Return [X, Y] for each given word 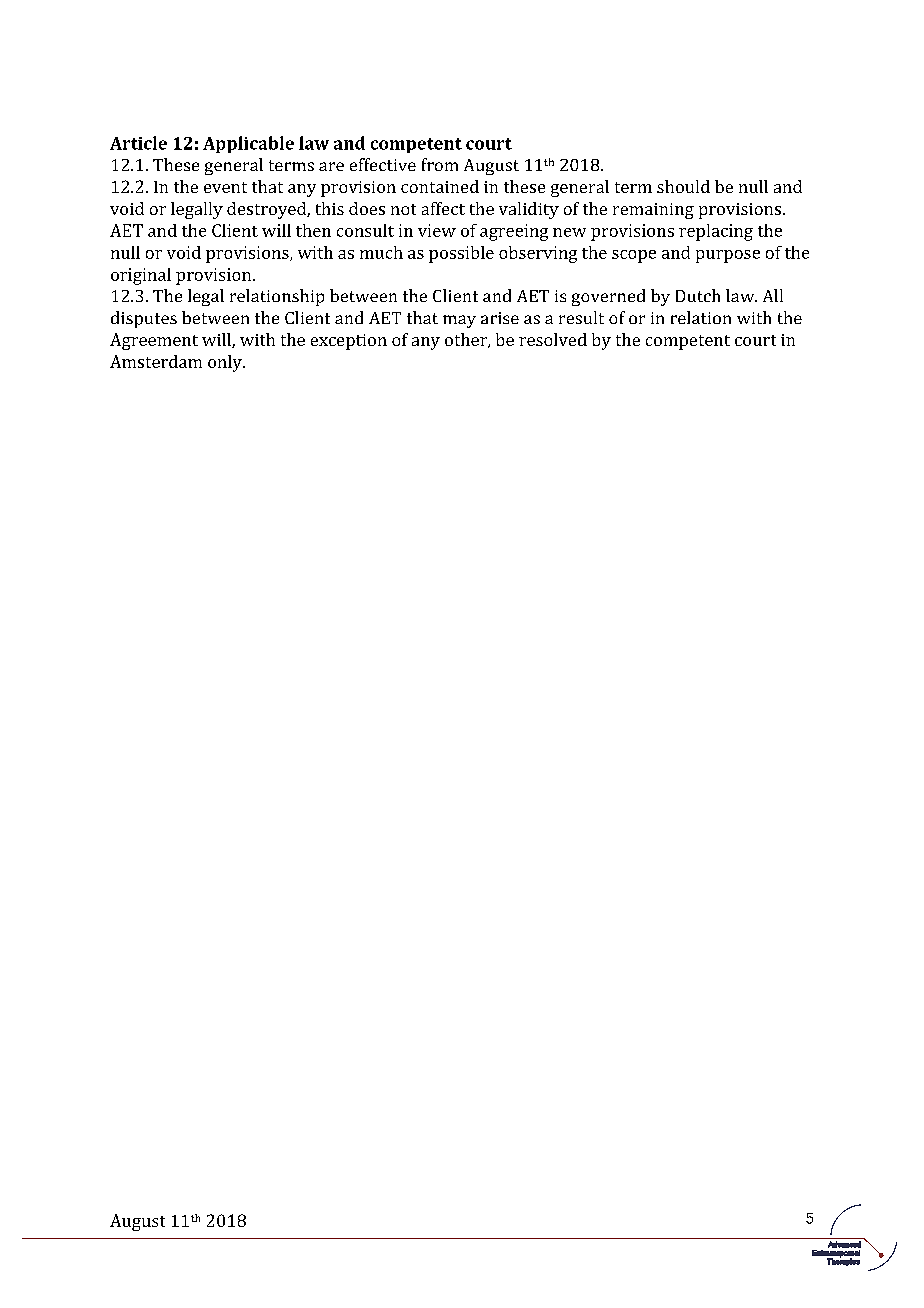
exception [349, 342]
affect [443, 208]
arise [500, 318]
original [141, 276]
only [226, 363]
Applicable [248, 144]
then [313, 230]
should [683, 186]
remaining [653, 211]
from [440, 164]
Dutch [698, 295]
